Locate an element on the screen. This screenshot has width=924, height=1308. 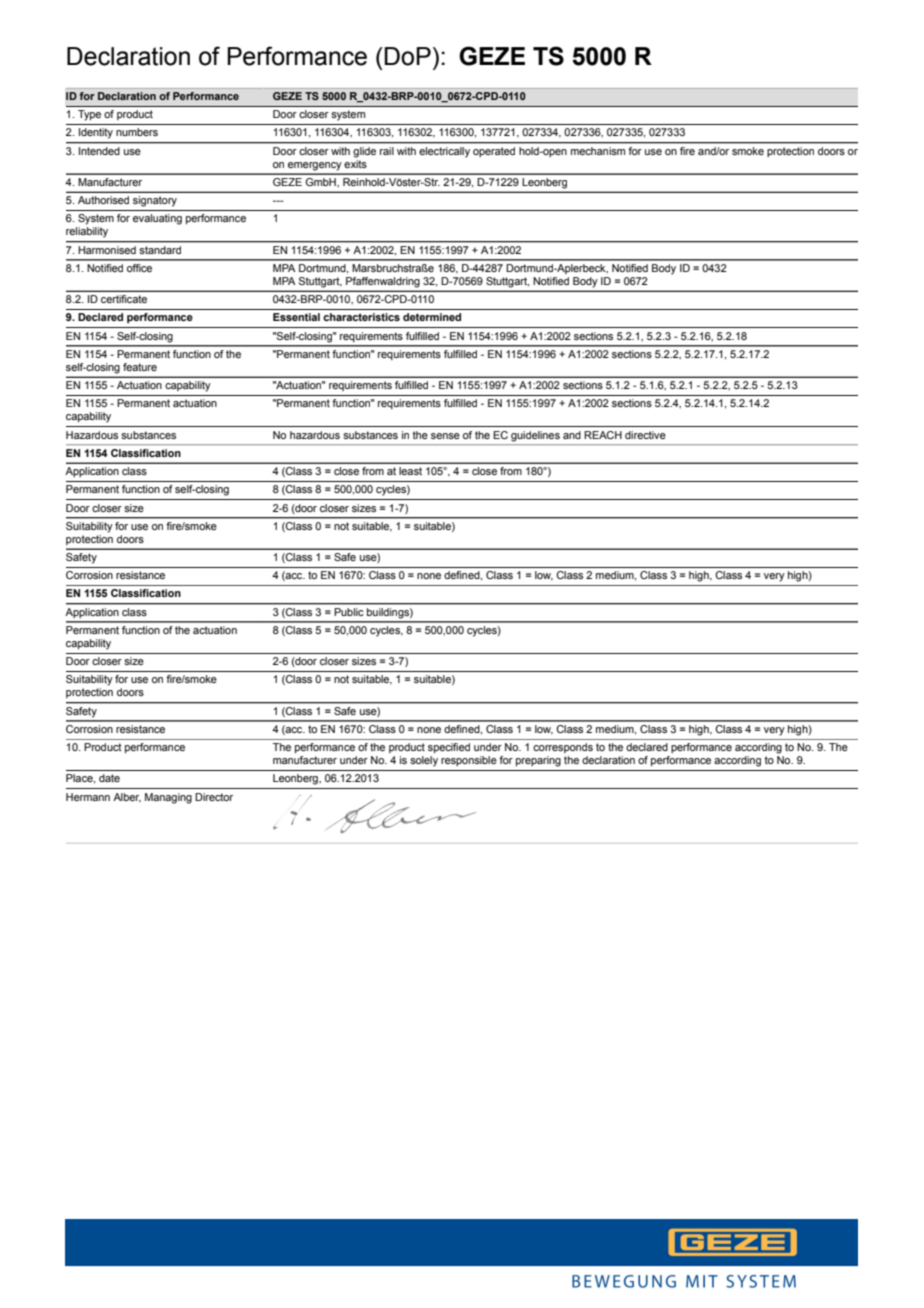
preparing is located at coordinates (538, 761).
